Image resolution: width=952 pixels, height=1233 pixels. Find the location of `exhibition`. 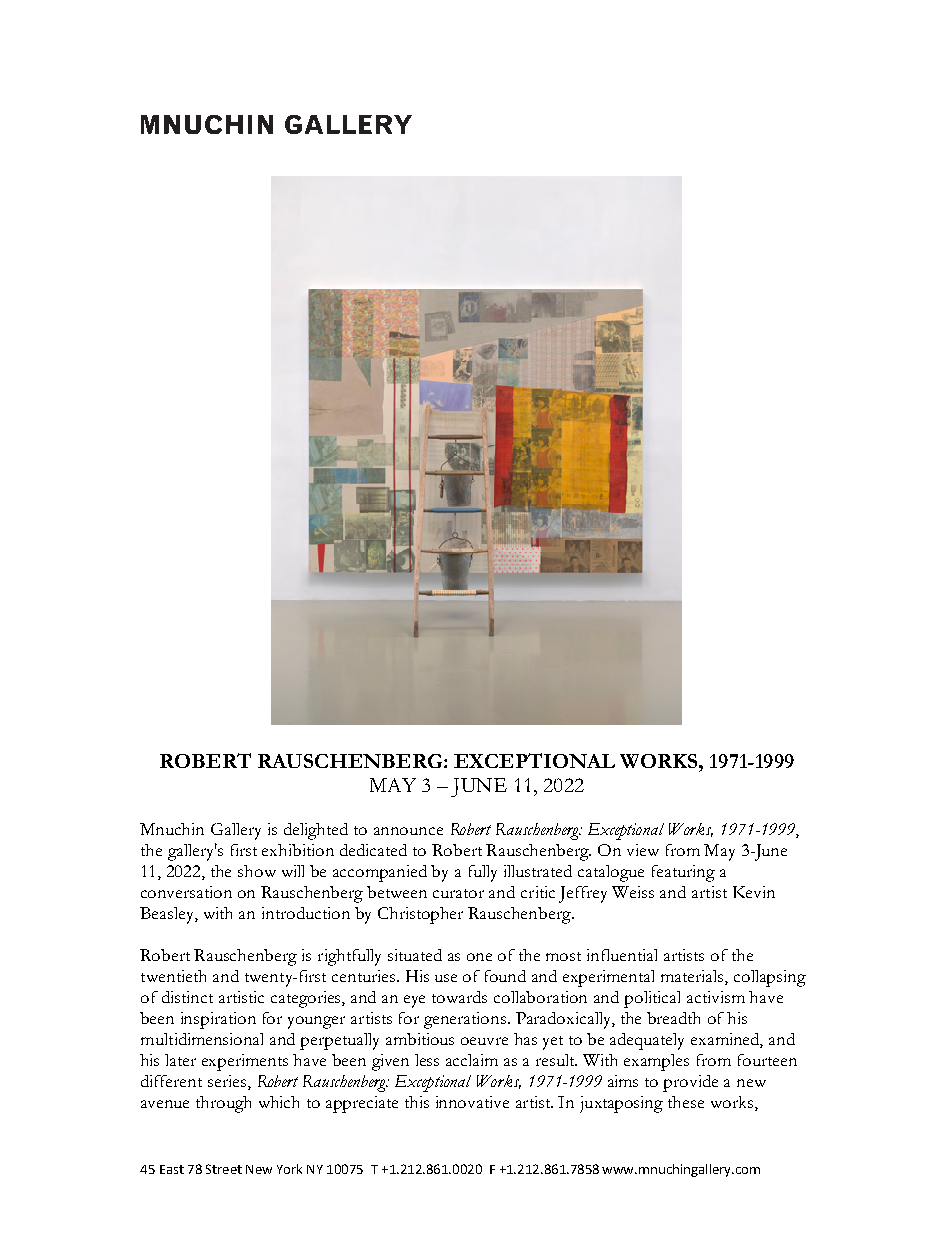

exhibition is located at coordinates (298, 850).
